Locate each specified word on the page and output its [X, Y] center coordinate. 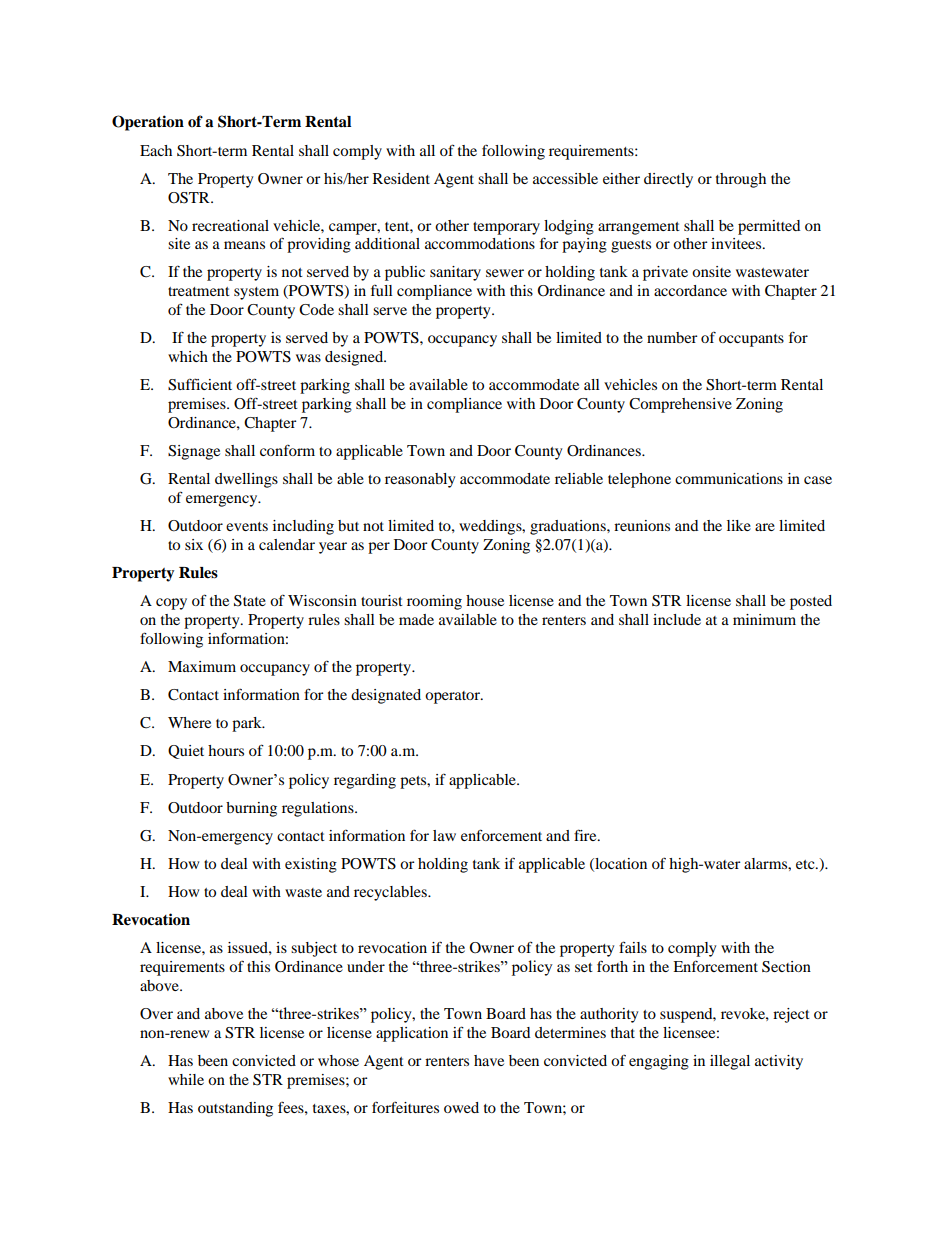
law [444, 835]
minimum [764, 619]
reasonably [420, 480]
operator [453, 697]
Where [189, 722]
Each [156, 150]
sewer [505, 273]
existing [311, 865]
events [247, 526]
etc [806, 864]
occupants [751, 340]
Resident [401, 178]
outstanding [235, 1109]
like [739, 525]
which [188, 356]
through [741, 180]
